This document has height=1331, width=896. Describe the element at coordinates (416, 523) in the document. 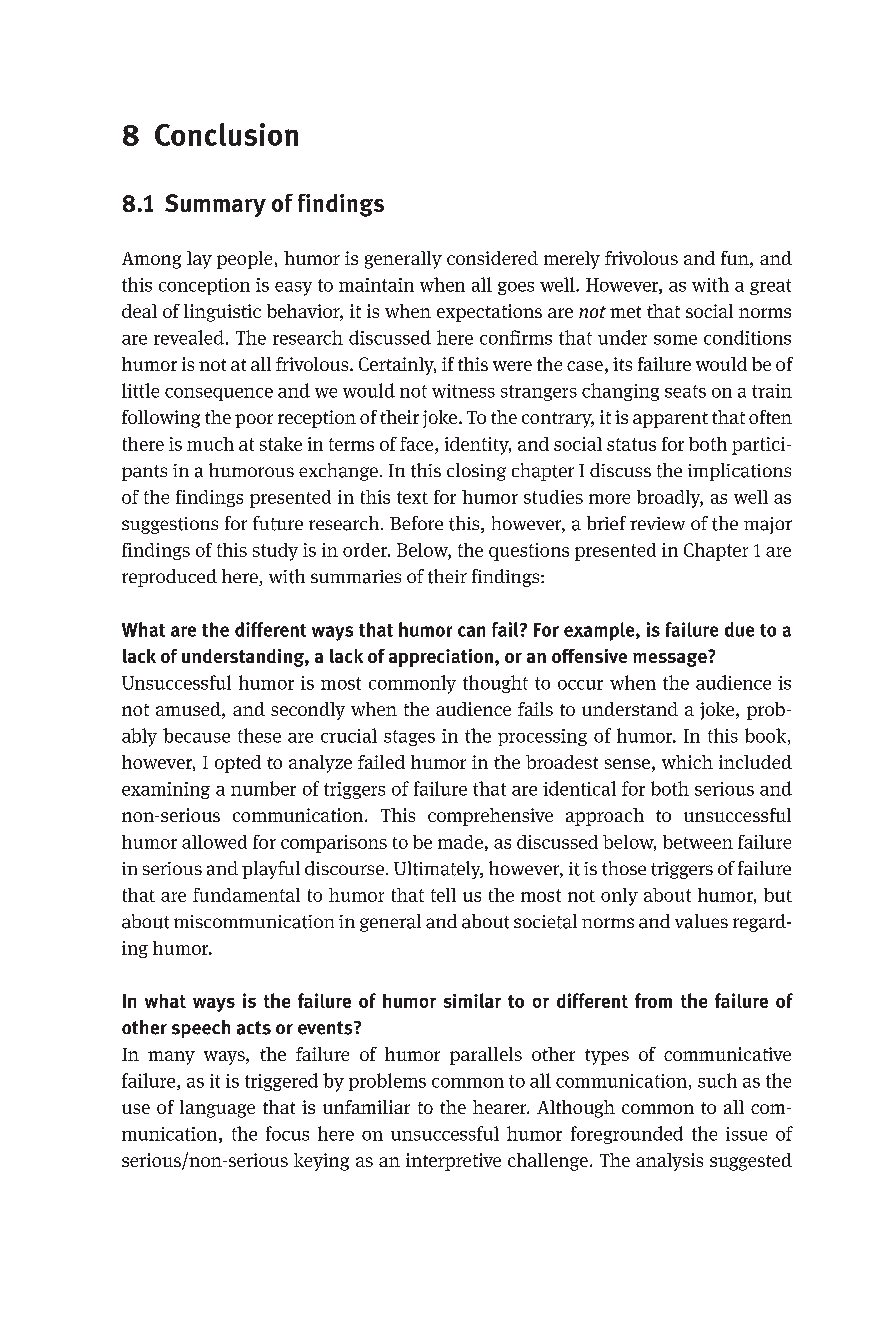

I see `Before` at that location.
